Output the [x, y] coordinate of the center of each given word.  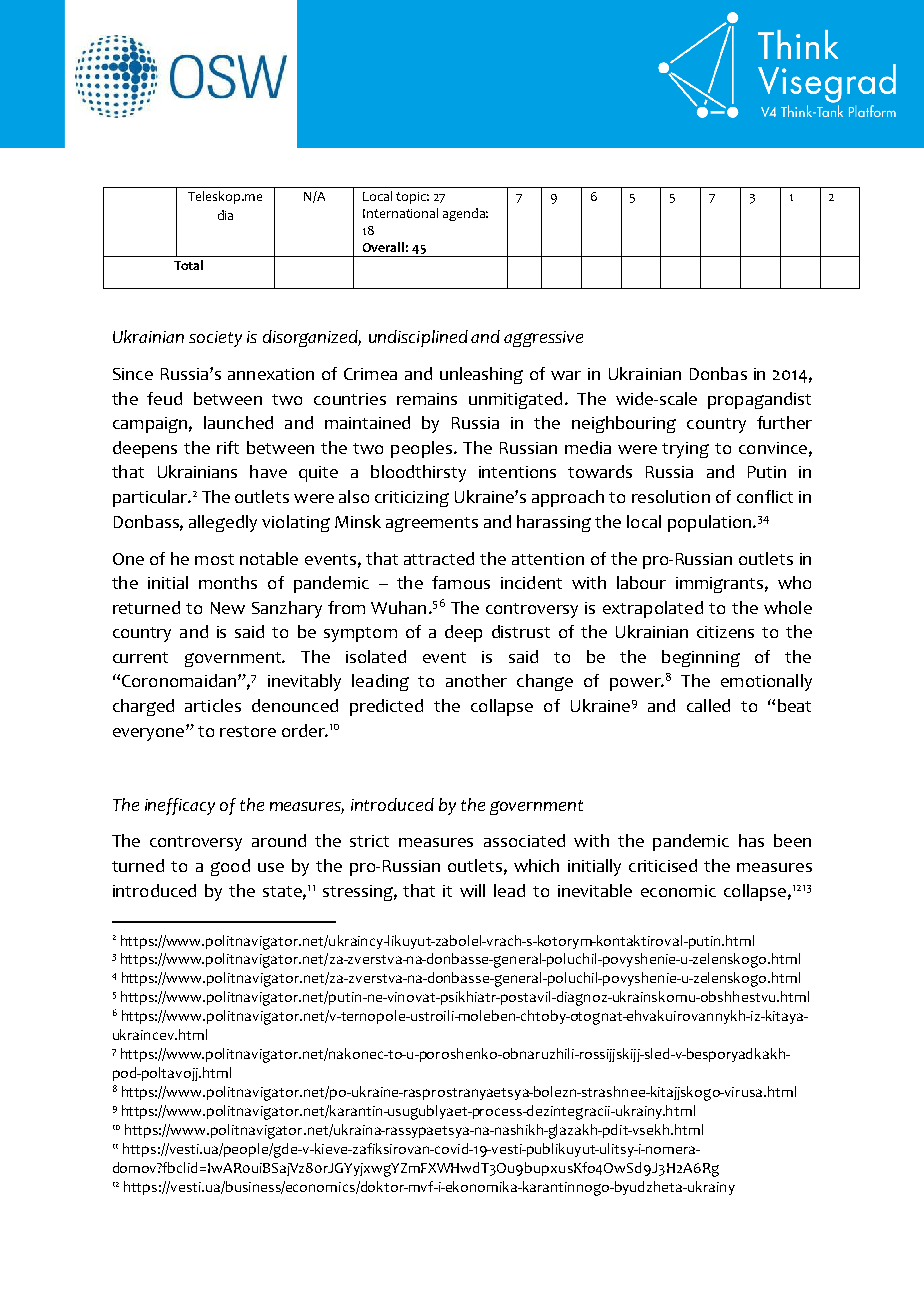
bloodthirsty [418, 473]
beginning [701, 658]
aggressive [543, 339]
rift [228, 447]
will [472, 890]
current [140, 657]
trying [685, 450]
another [476, 680]
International [400, 213]
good [230, 867]
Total [188, 265]
